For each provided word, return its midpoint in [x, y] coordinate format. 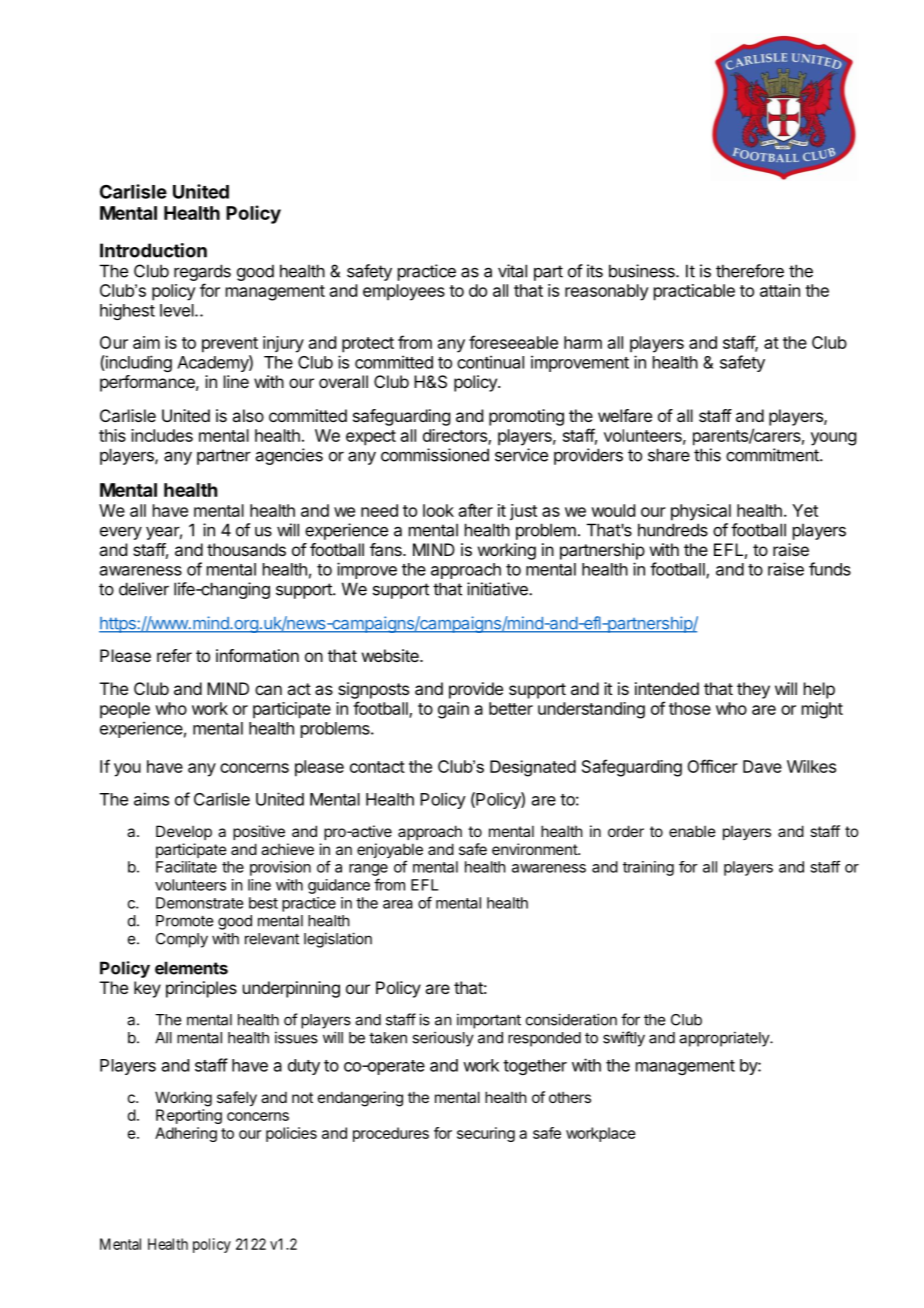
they [753, 690]
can [268, 690]
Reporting [189, 1116]
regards [202, 272]
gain [453, 710]
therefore [750, 271]
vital [512, 271]
